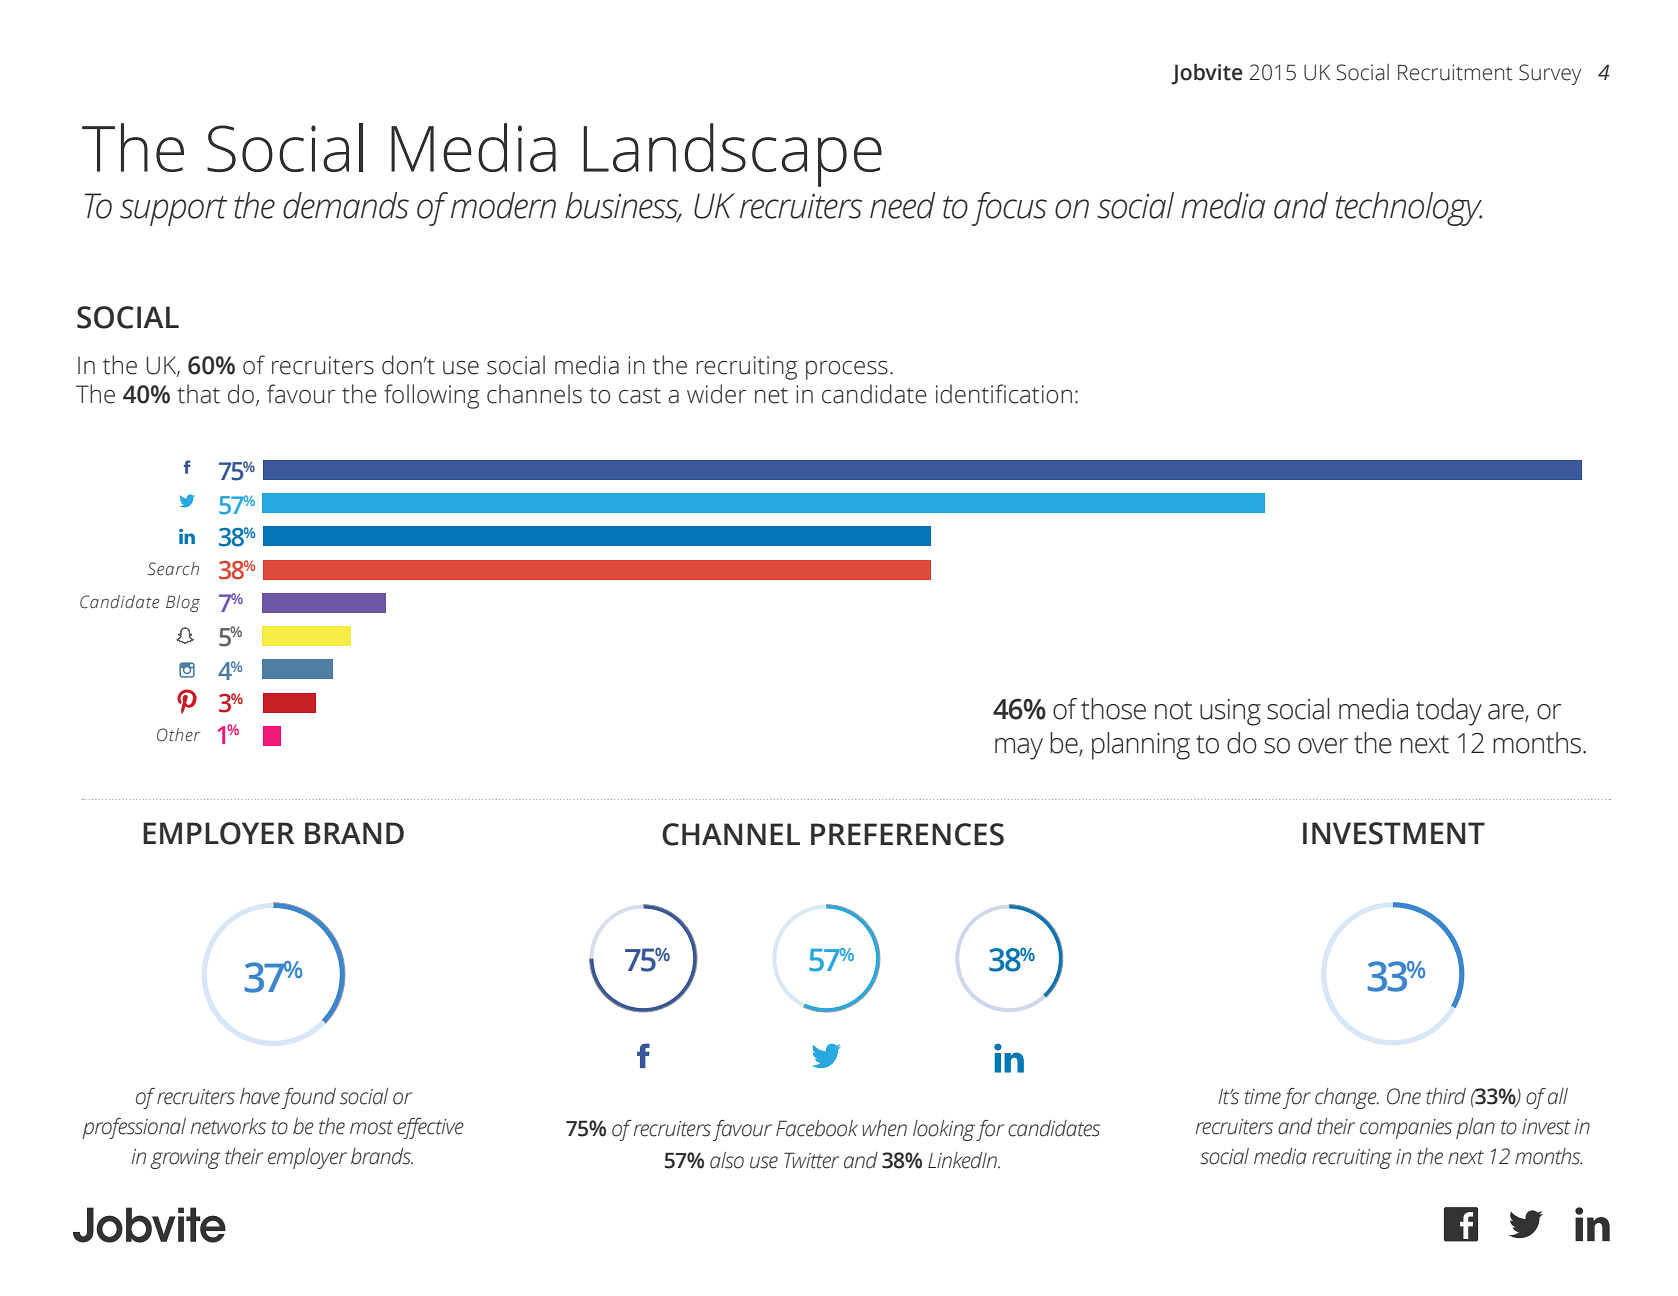  What do you see at coordinates (1406, 1129) in the image?
I see `companies` at bounding box center [1406, 1129].
